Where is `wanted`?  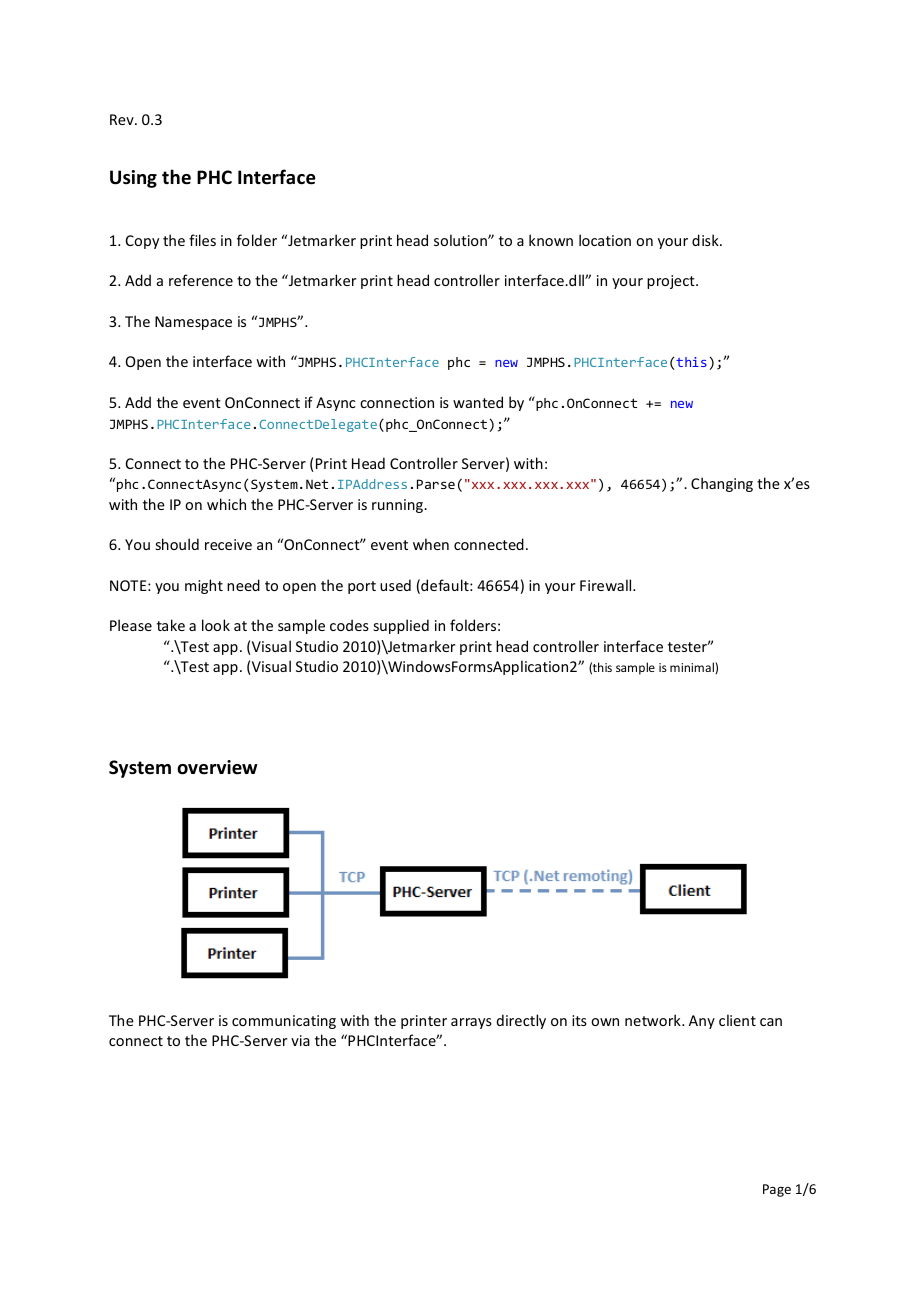 wanted is located at coordinates (478, 402).
